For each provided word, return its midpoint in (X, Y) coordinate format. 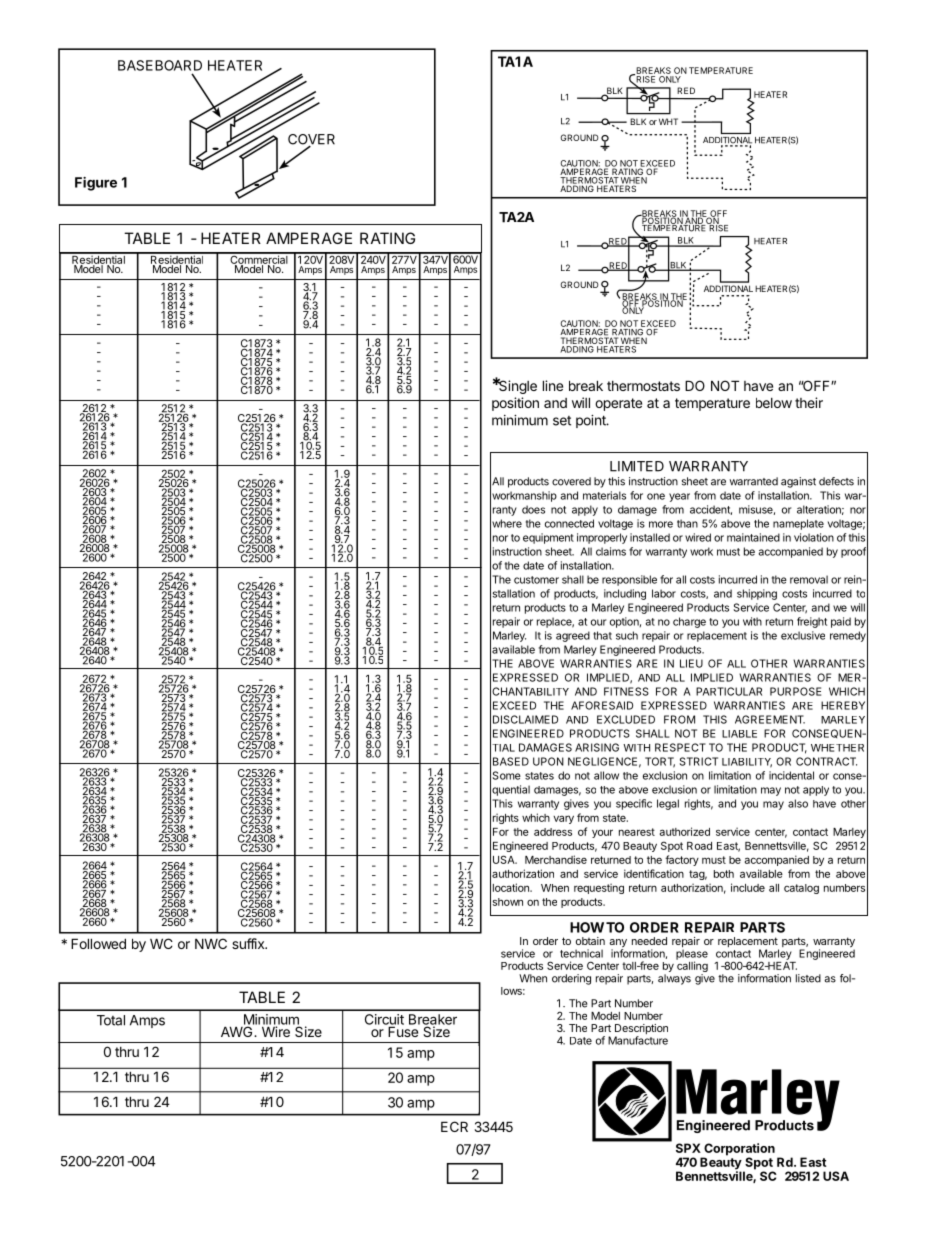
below (774, 403)
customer (536, 580)
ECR (454, 1126)
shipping (757, 594)
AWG (238, 1030)
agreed (573, 636)
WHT (668, 121)
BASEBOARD (160, 65)
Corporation (738, 1150)
